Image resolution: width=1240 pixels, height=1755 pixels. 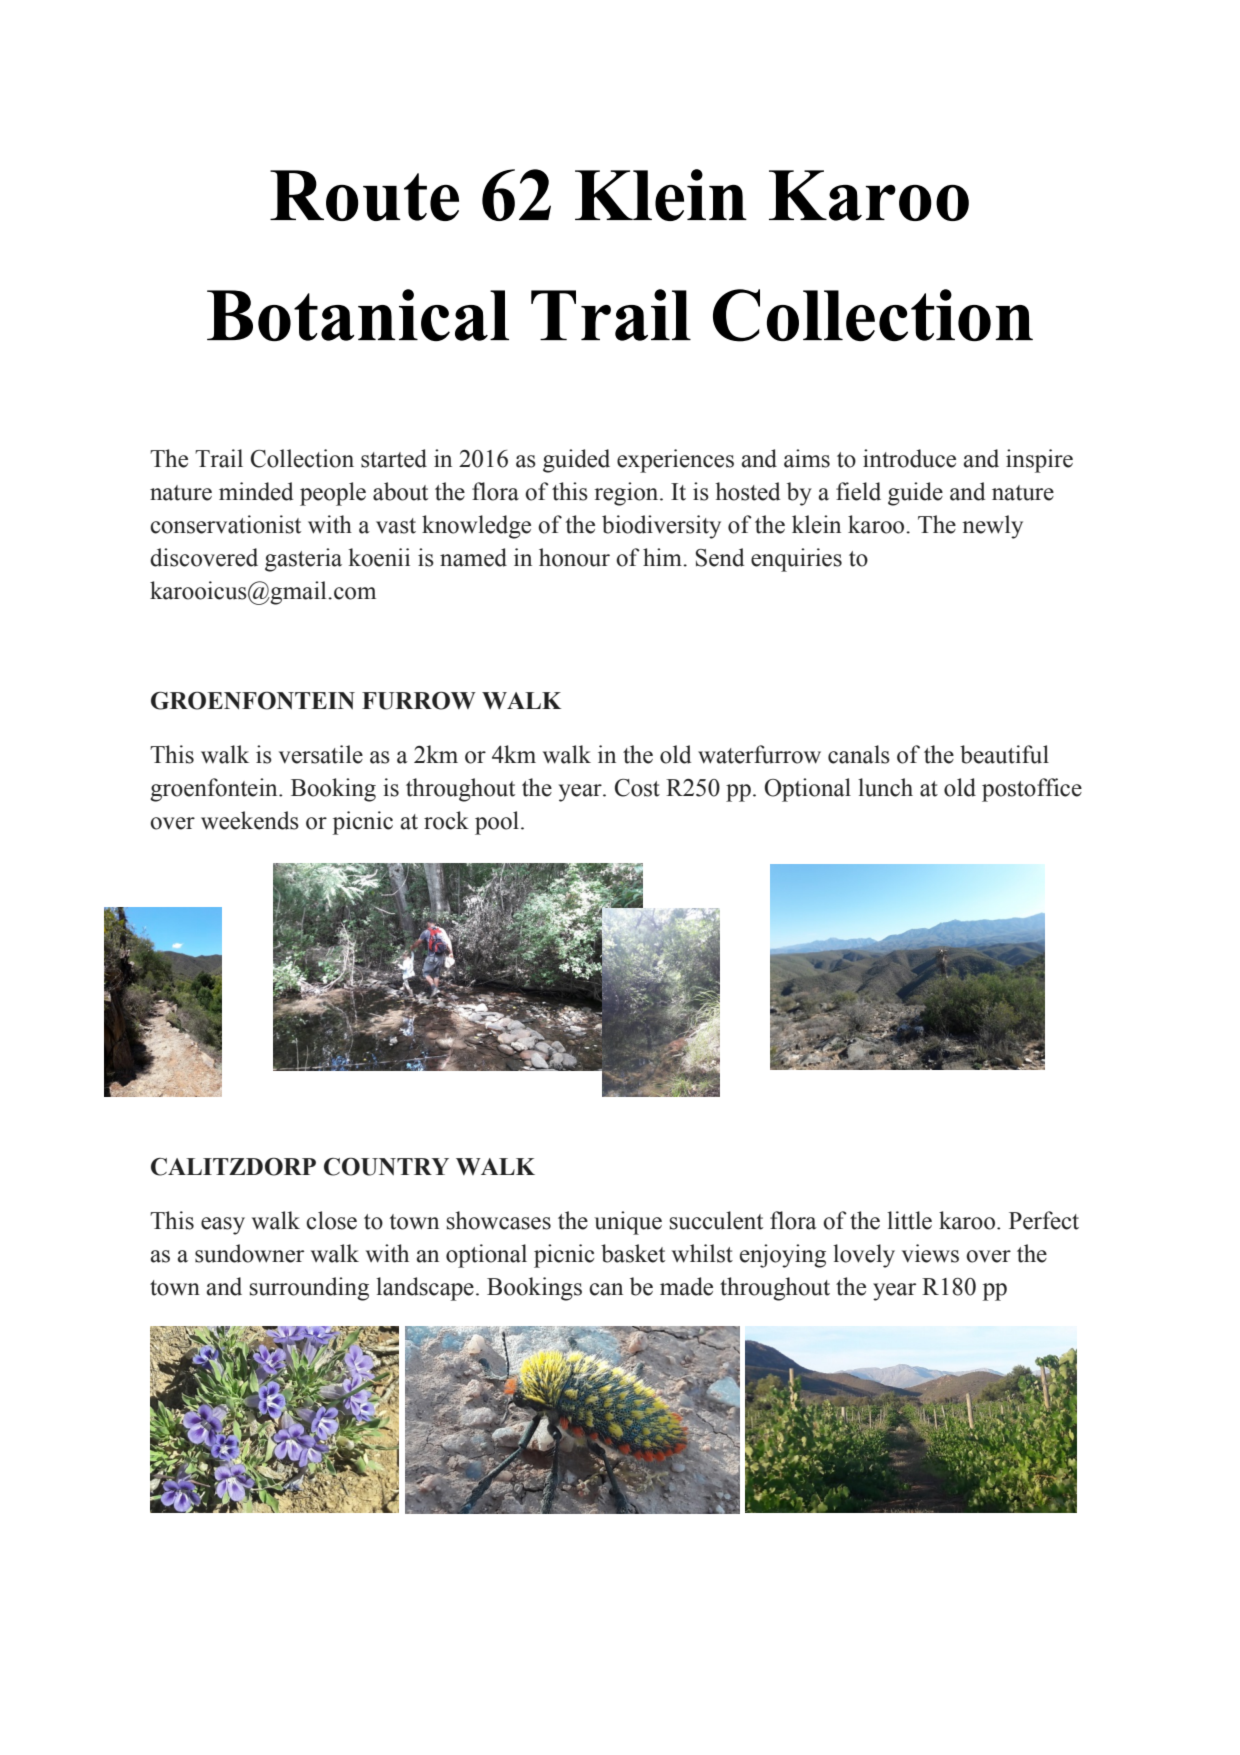 What do you see at coordinates (321, 754) in the screenshot?
I see `versatile` at bounding box center [321, 754].
